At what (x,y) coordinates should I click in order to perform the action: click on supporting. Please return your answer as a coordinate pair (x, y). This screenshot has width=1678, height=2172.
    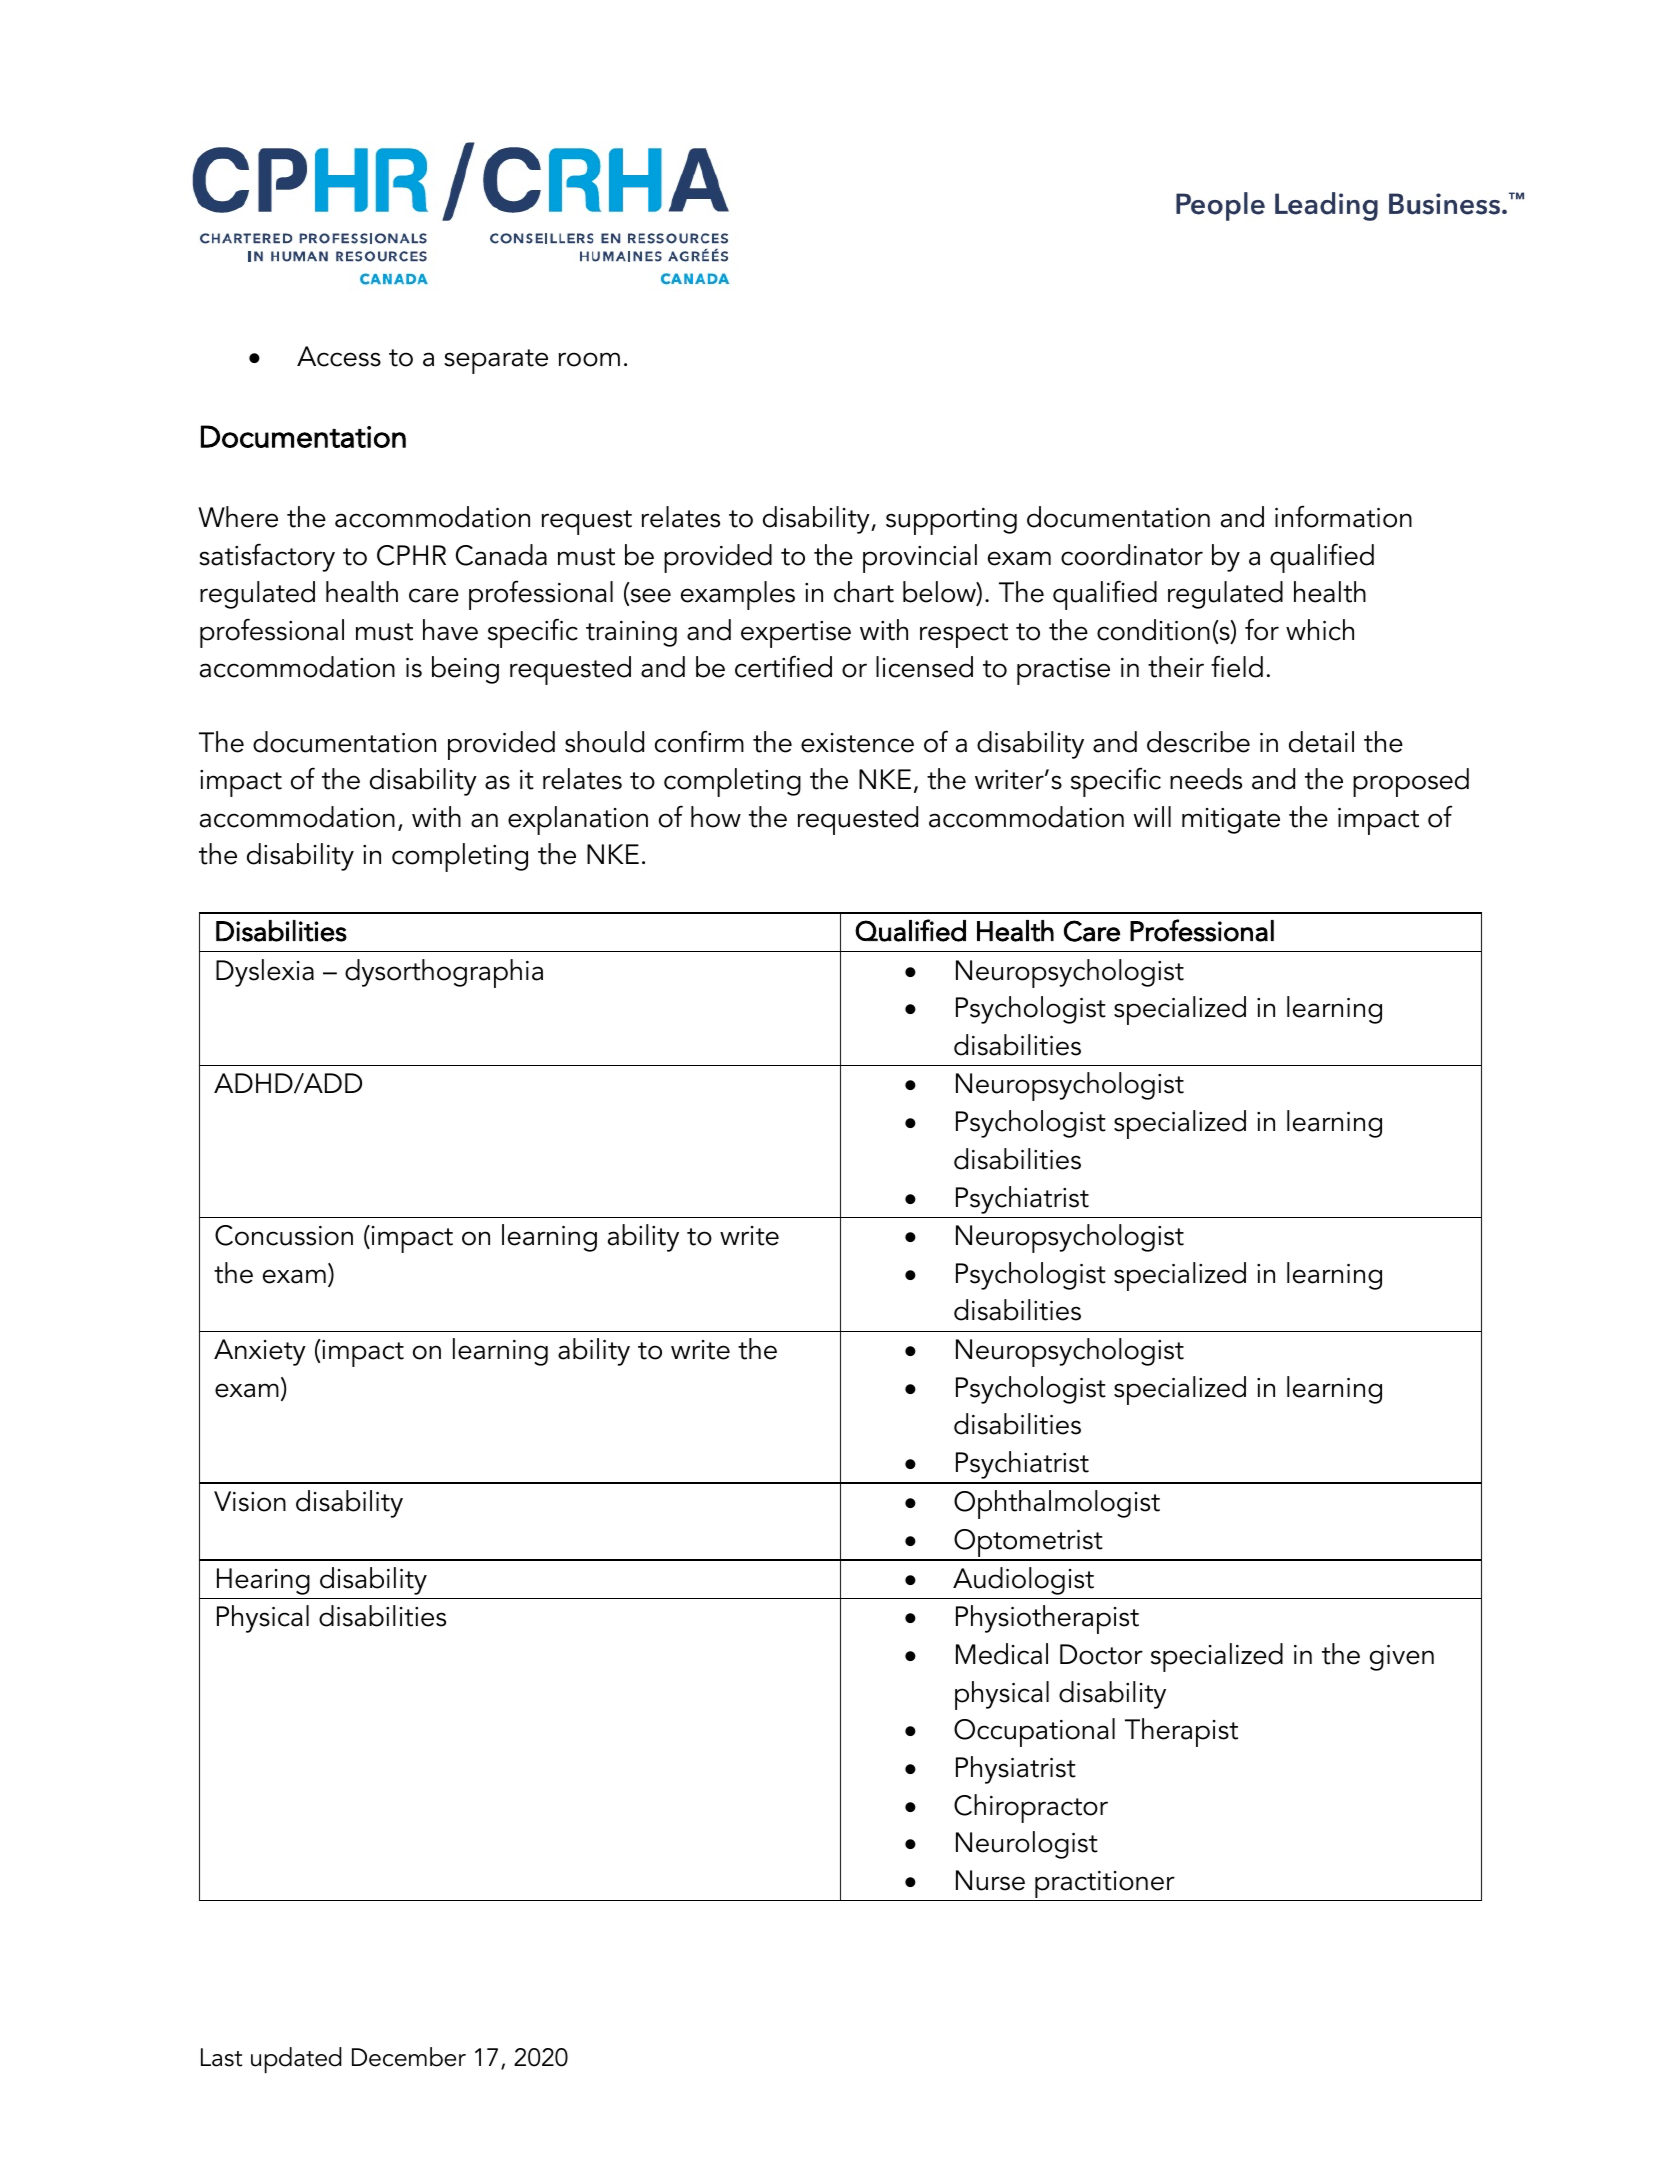
    Looking at the image, I should click on (951, 521).
